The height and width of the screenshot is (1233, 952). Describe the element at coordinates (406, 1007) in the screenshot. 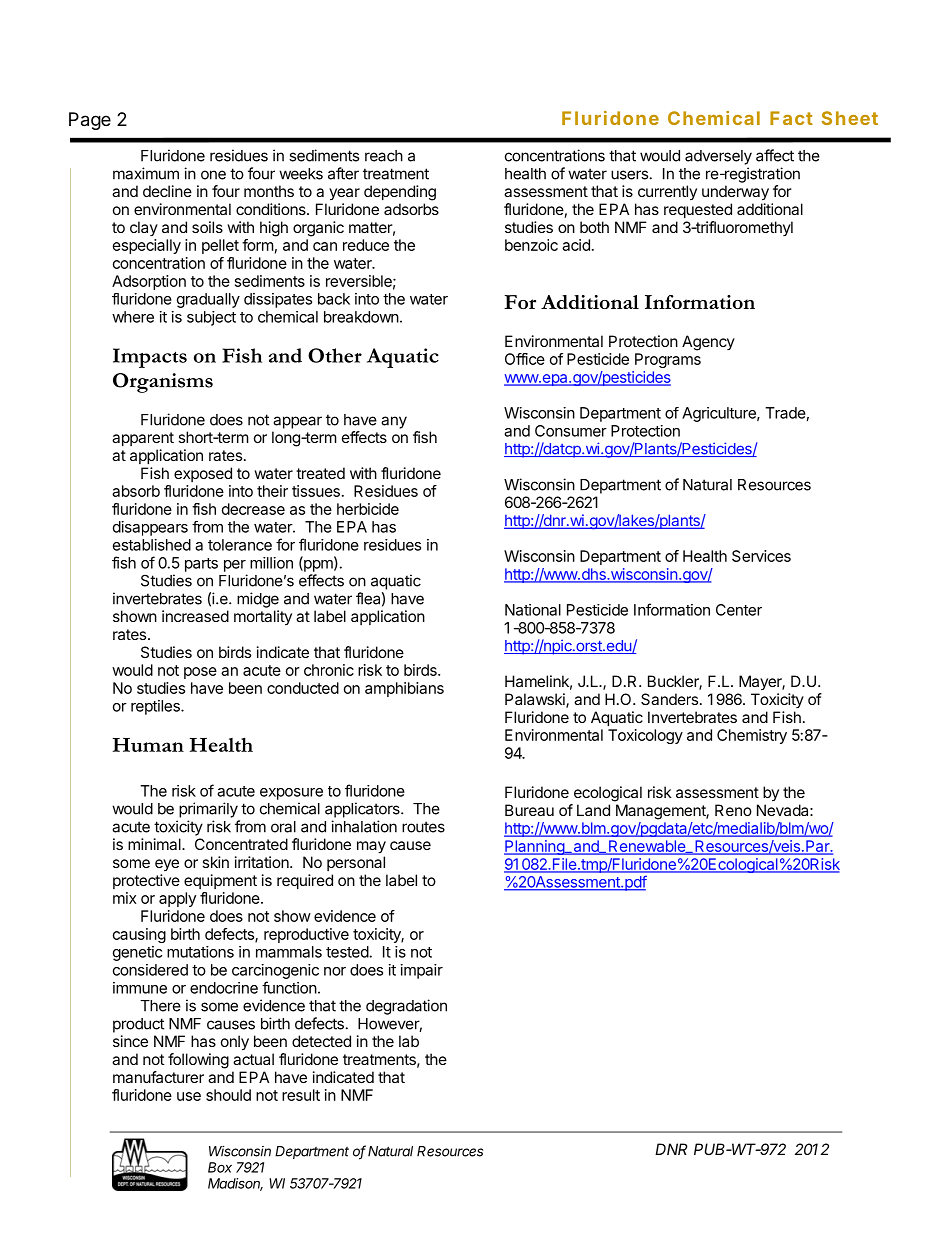

I see `degradation` at that location.
